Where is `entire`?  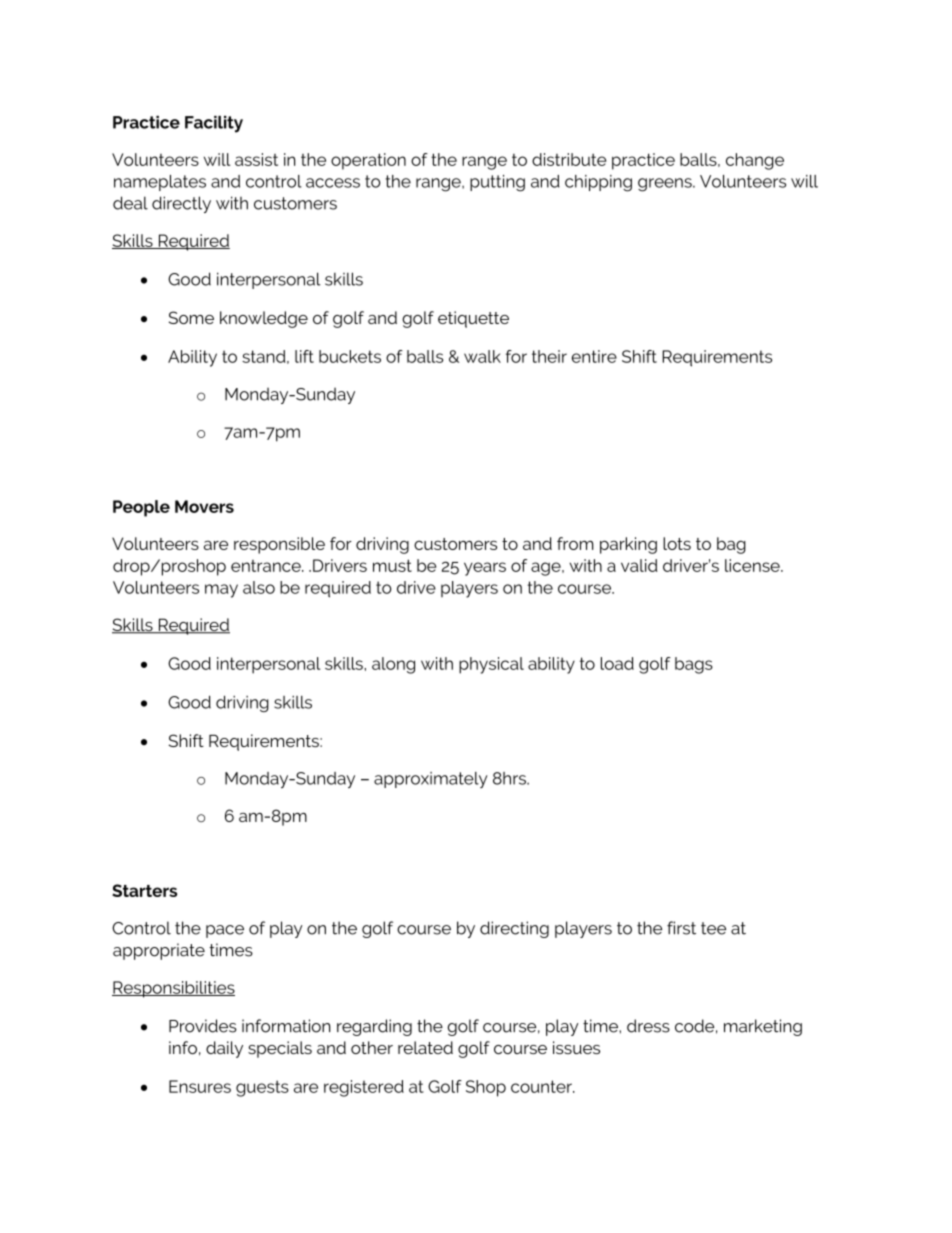
entire is located at coordinates (594, 356).
